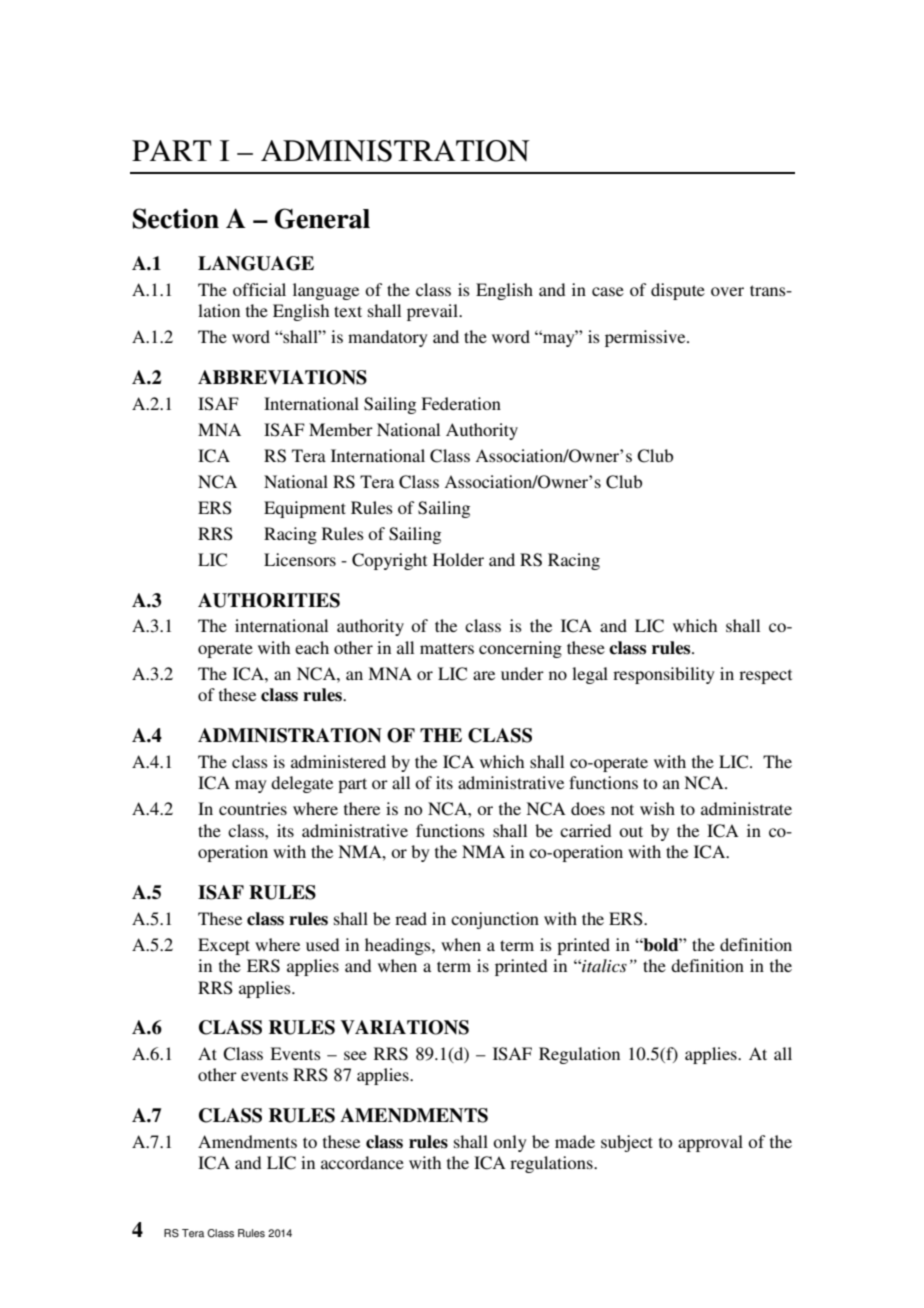 The image size is (924, 1308). I want to click on only, so click(510, 1143).
